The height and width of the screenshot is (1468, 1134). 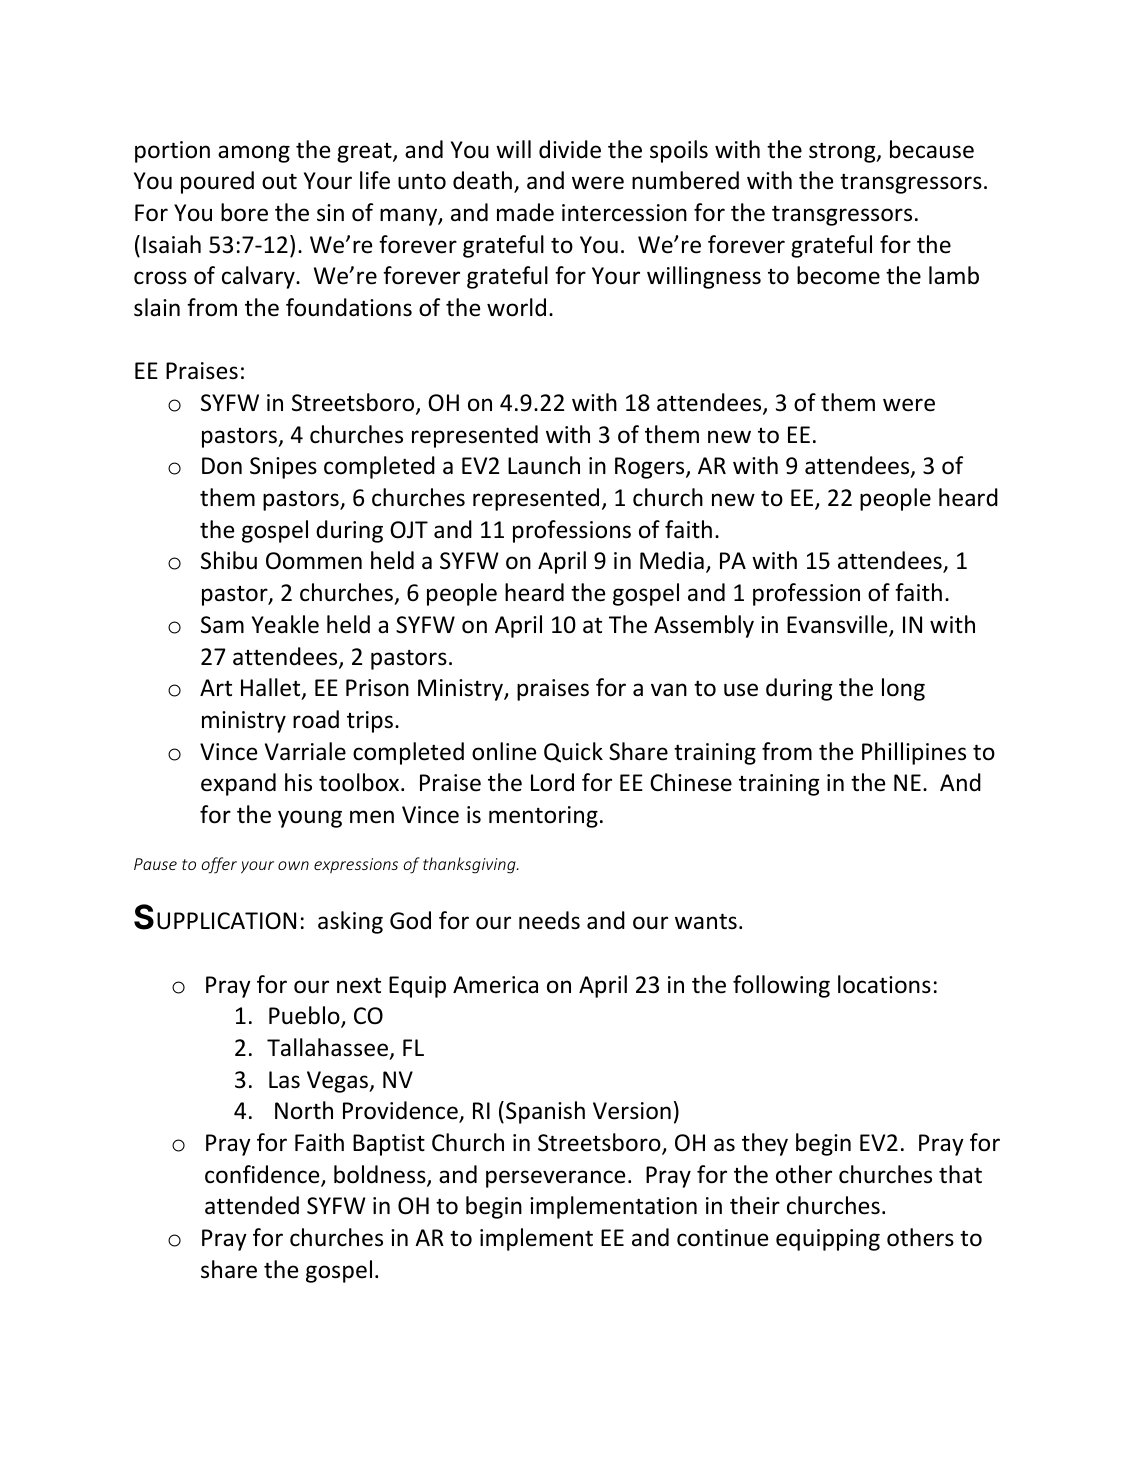 What do you see at coordinates (903, 689) in the screenshot?
I see `long` at bounding box center [903, 689].
